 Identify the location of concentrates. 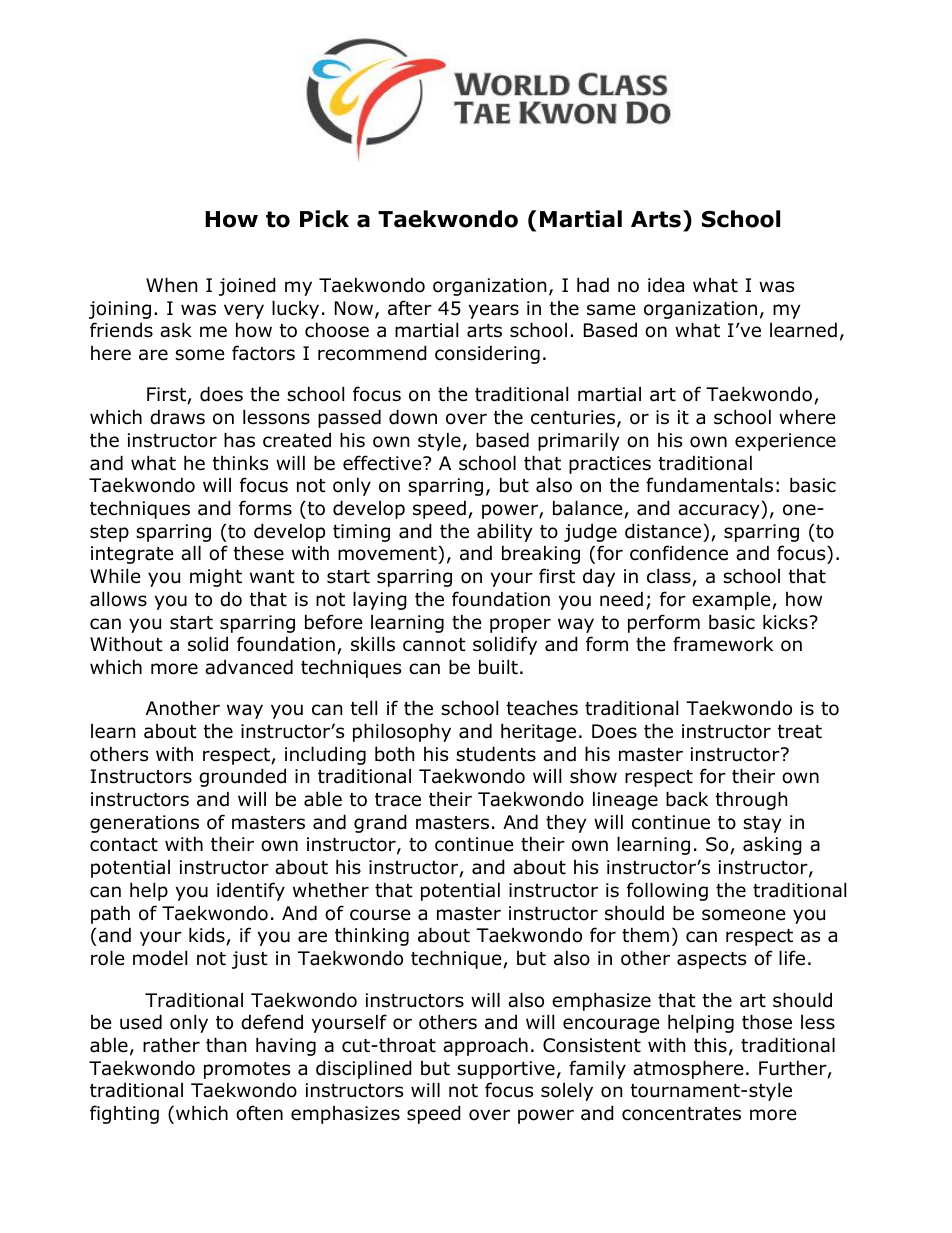
(681, 1114).
